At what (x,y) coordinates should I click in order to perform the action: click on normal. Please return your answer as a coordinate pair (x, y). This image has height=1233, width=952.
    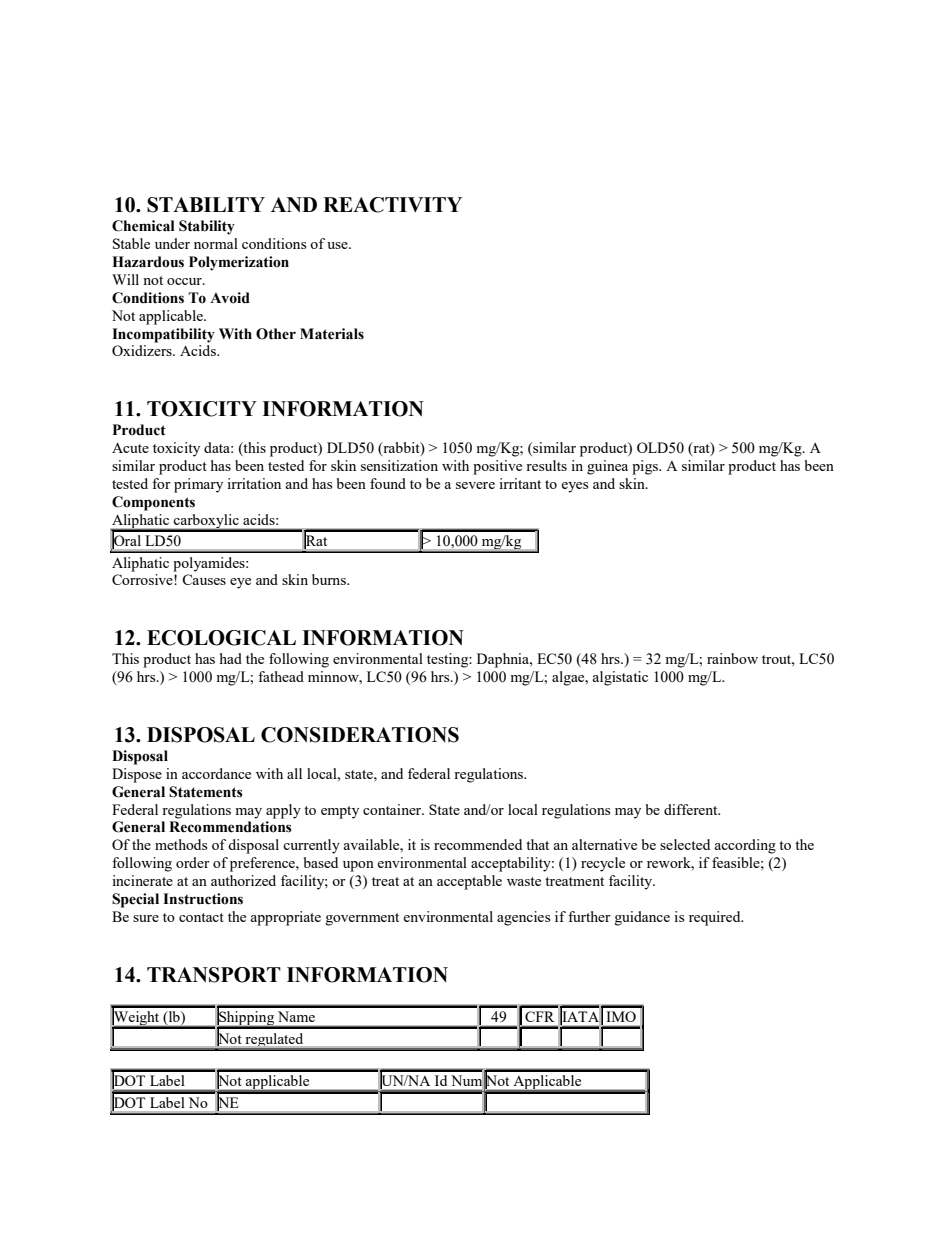
    Looking at the image, I should click on (216, 243).
